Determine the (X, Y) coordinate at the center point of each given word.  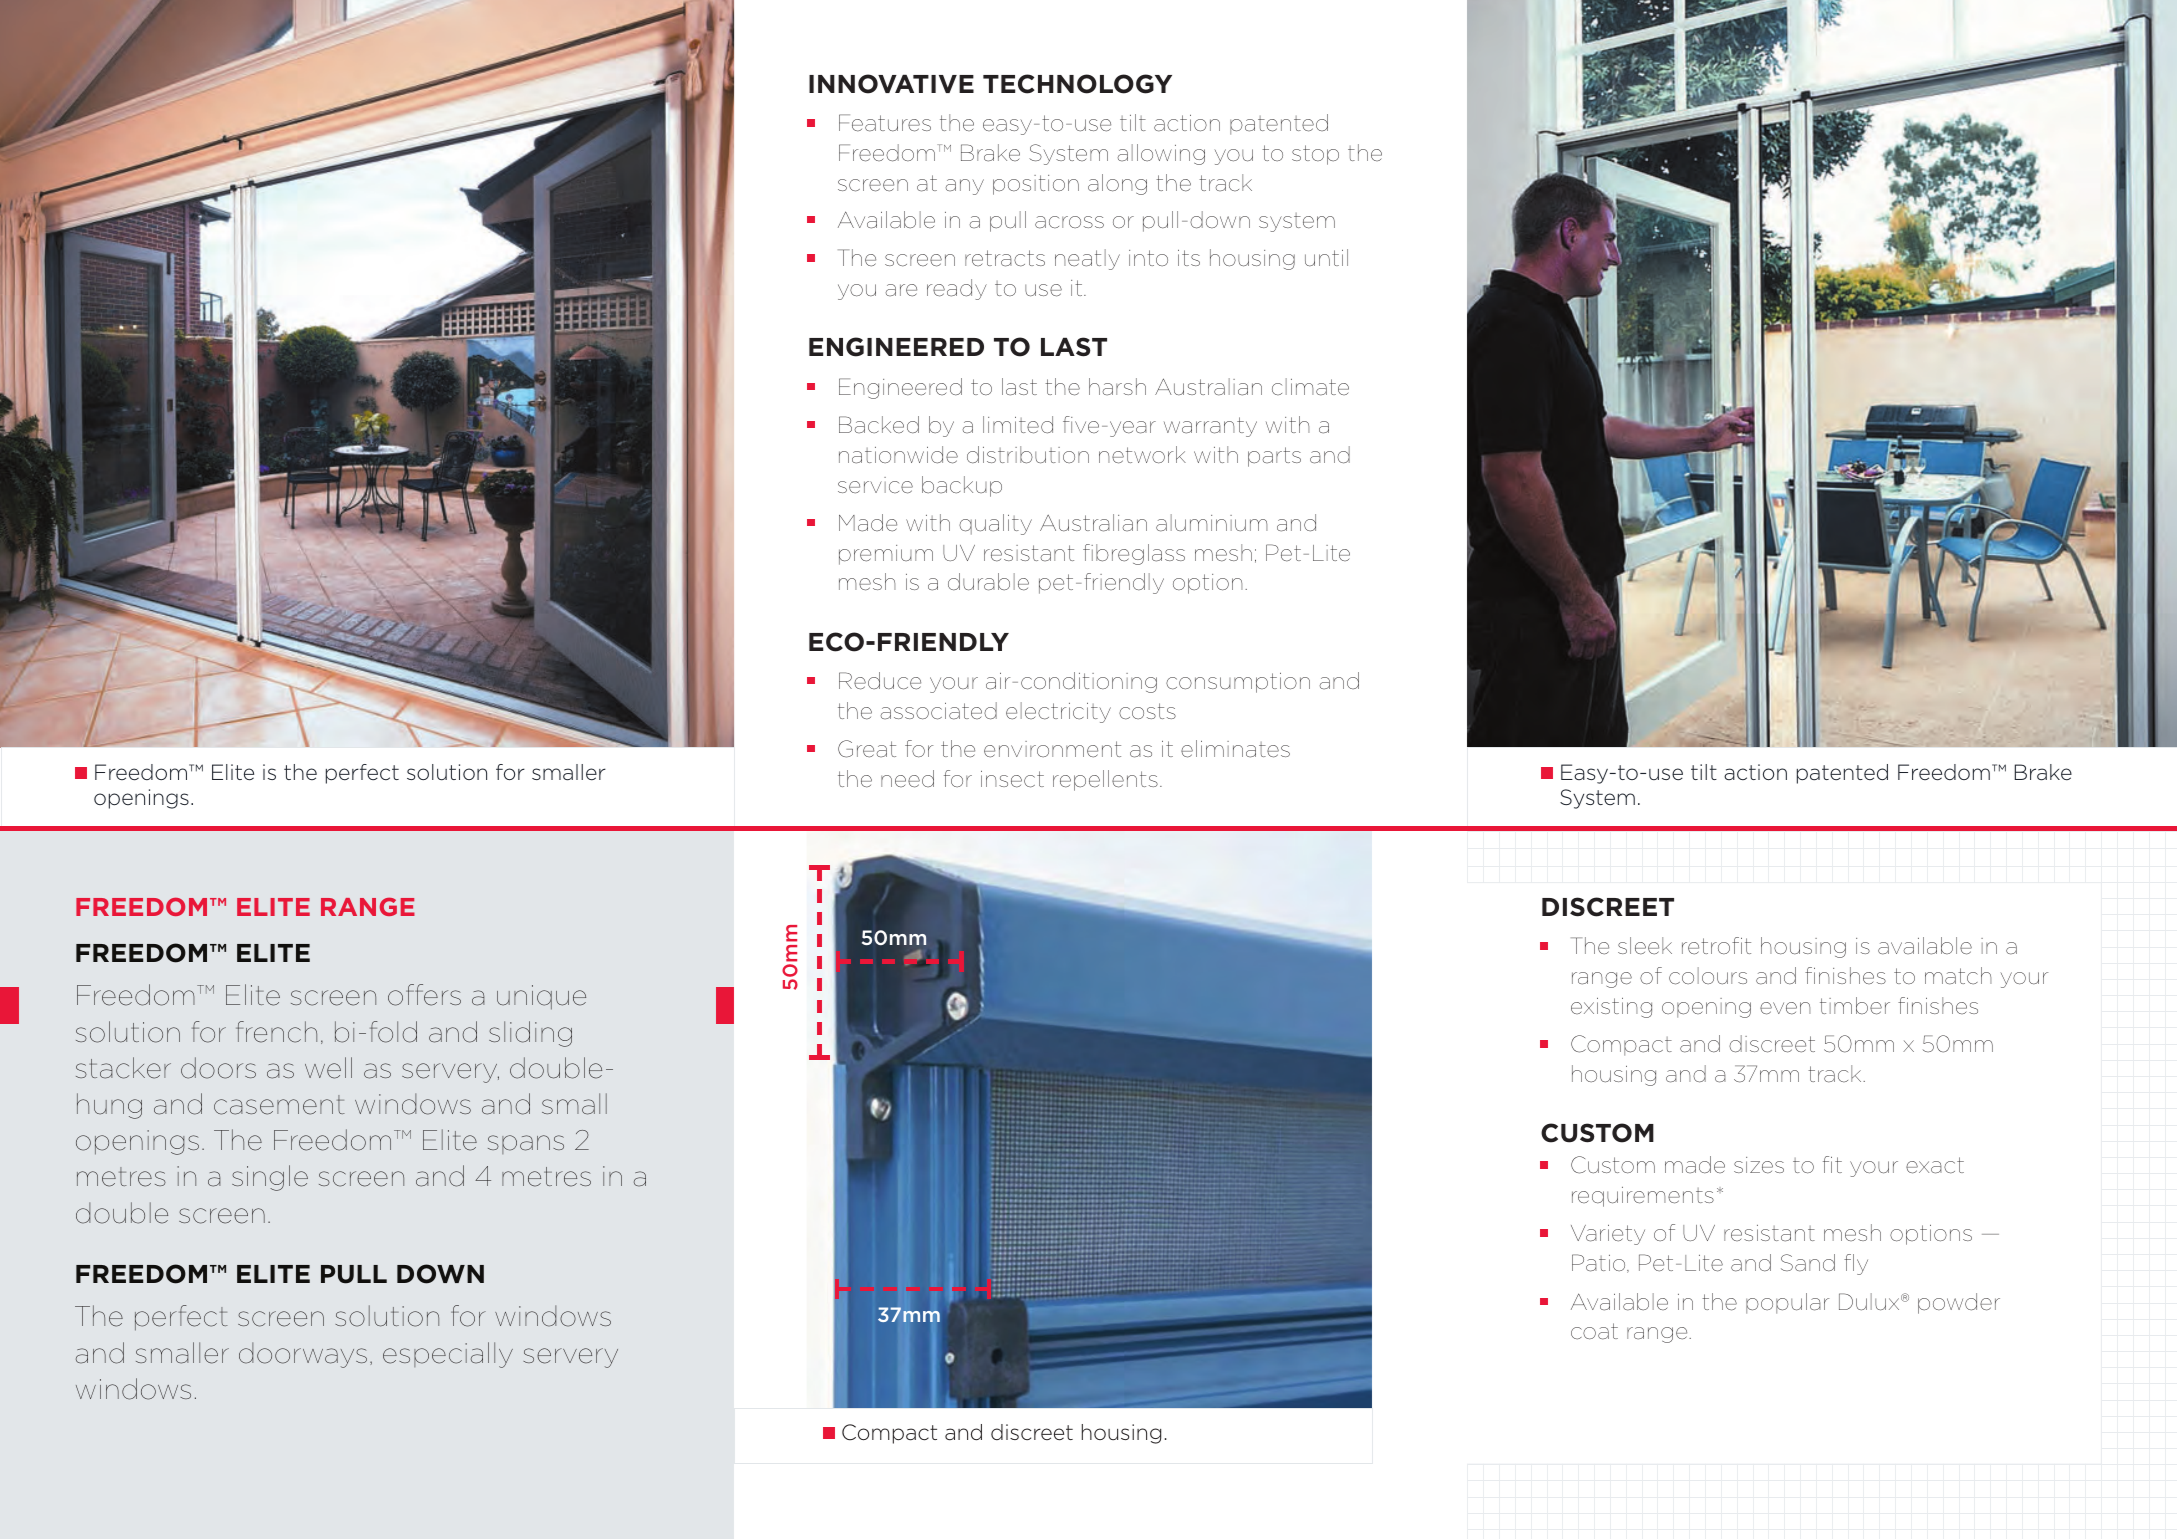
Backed (879, 425)
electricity (1058, 712)
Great (867, 749)
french (276, 1032)
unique (541, 997)
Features (885, 123)
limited (1018, 425)
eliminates (1235, 749)
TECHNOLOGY (1077, 84)
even (1785, 1008)
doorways (303, 1355)
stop (1315, 155)
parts (1274, 457)
